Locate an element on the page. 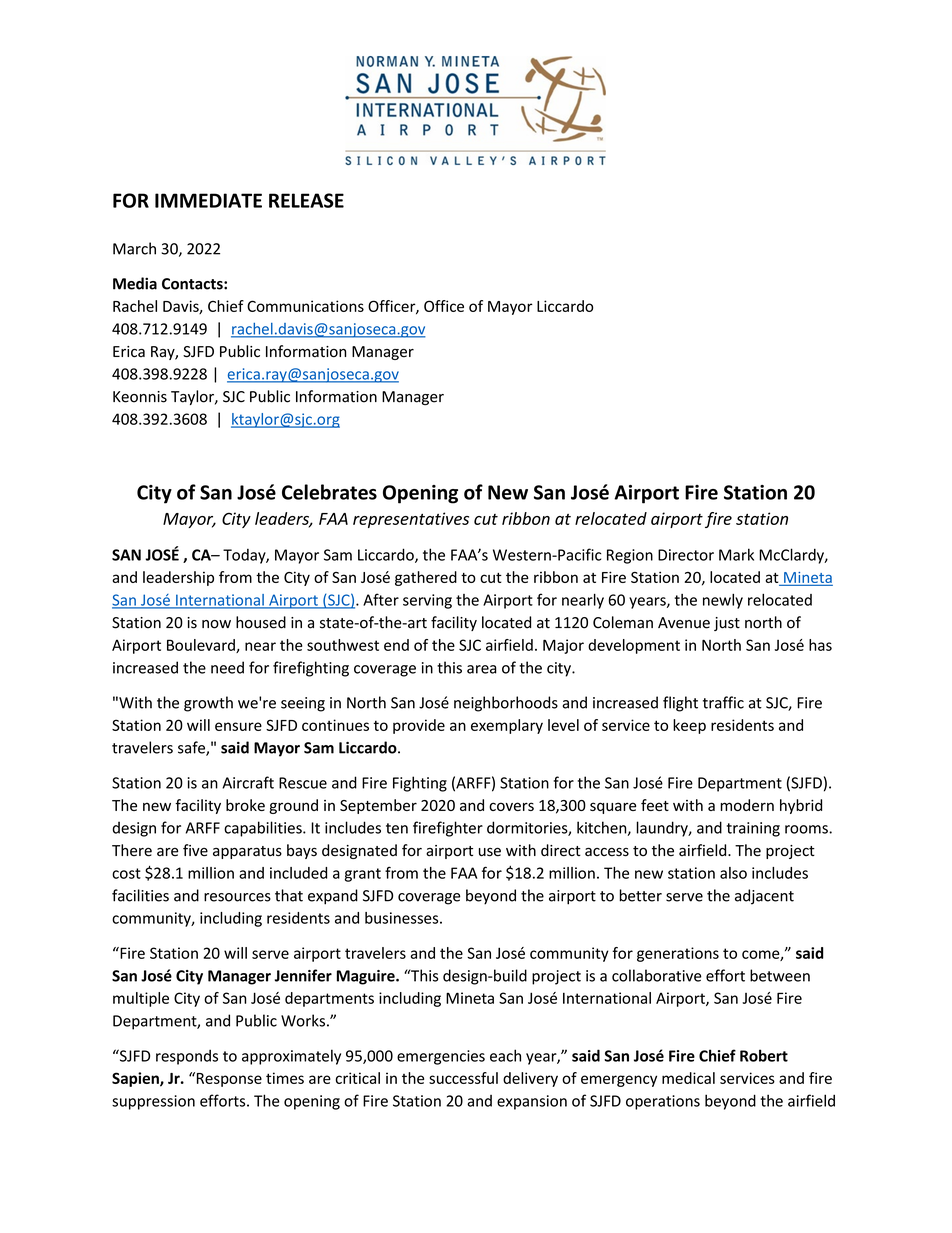 The height and width of the image is (1233, 952). RELEASE is located at coordinates (306, 200).
